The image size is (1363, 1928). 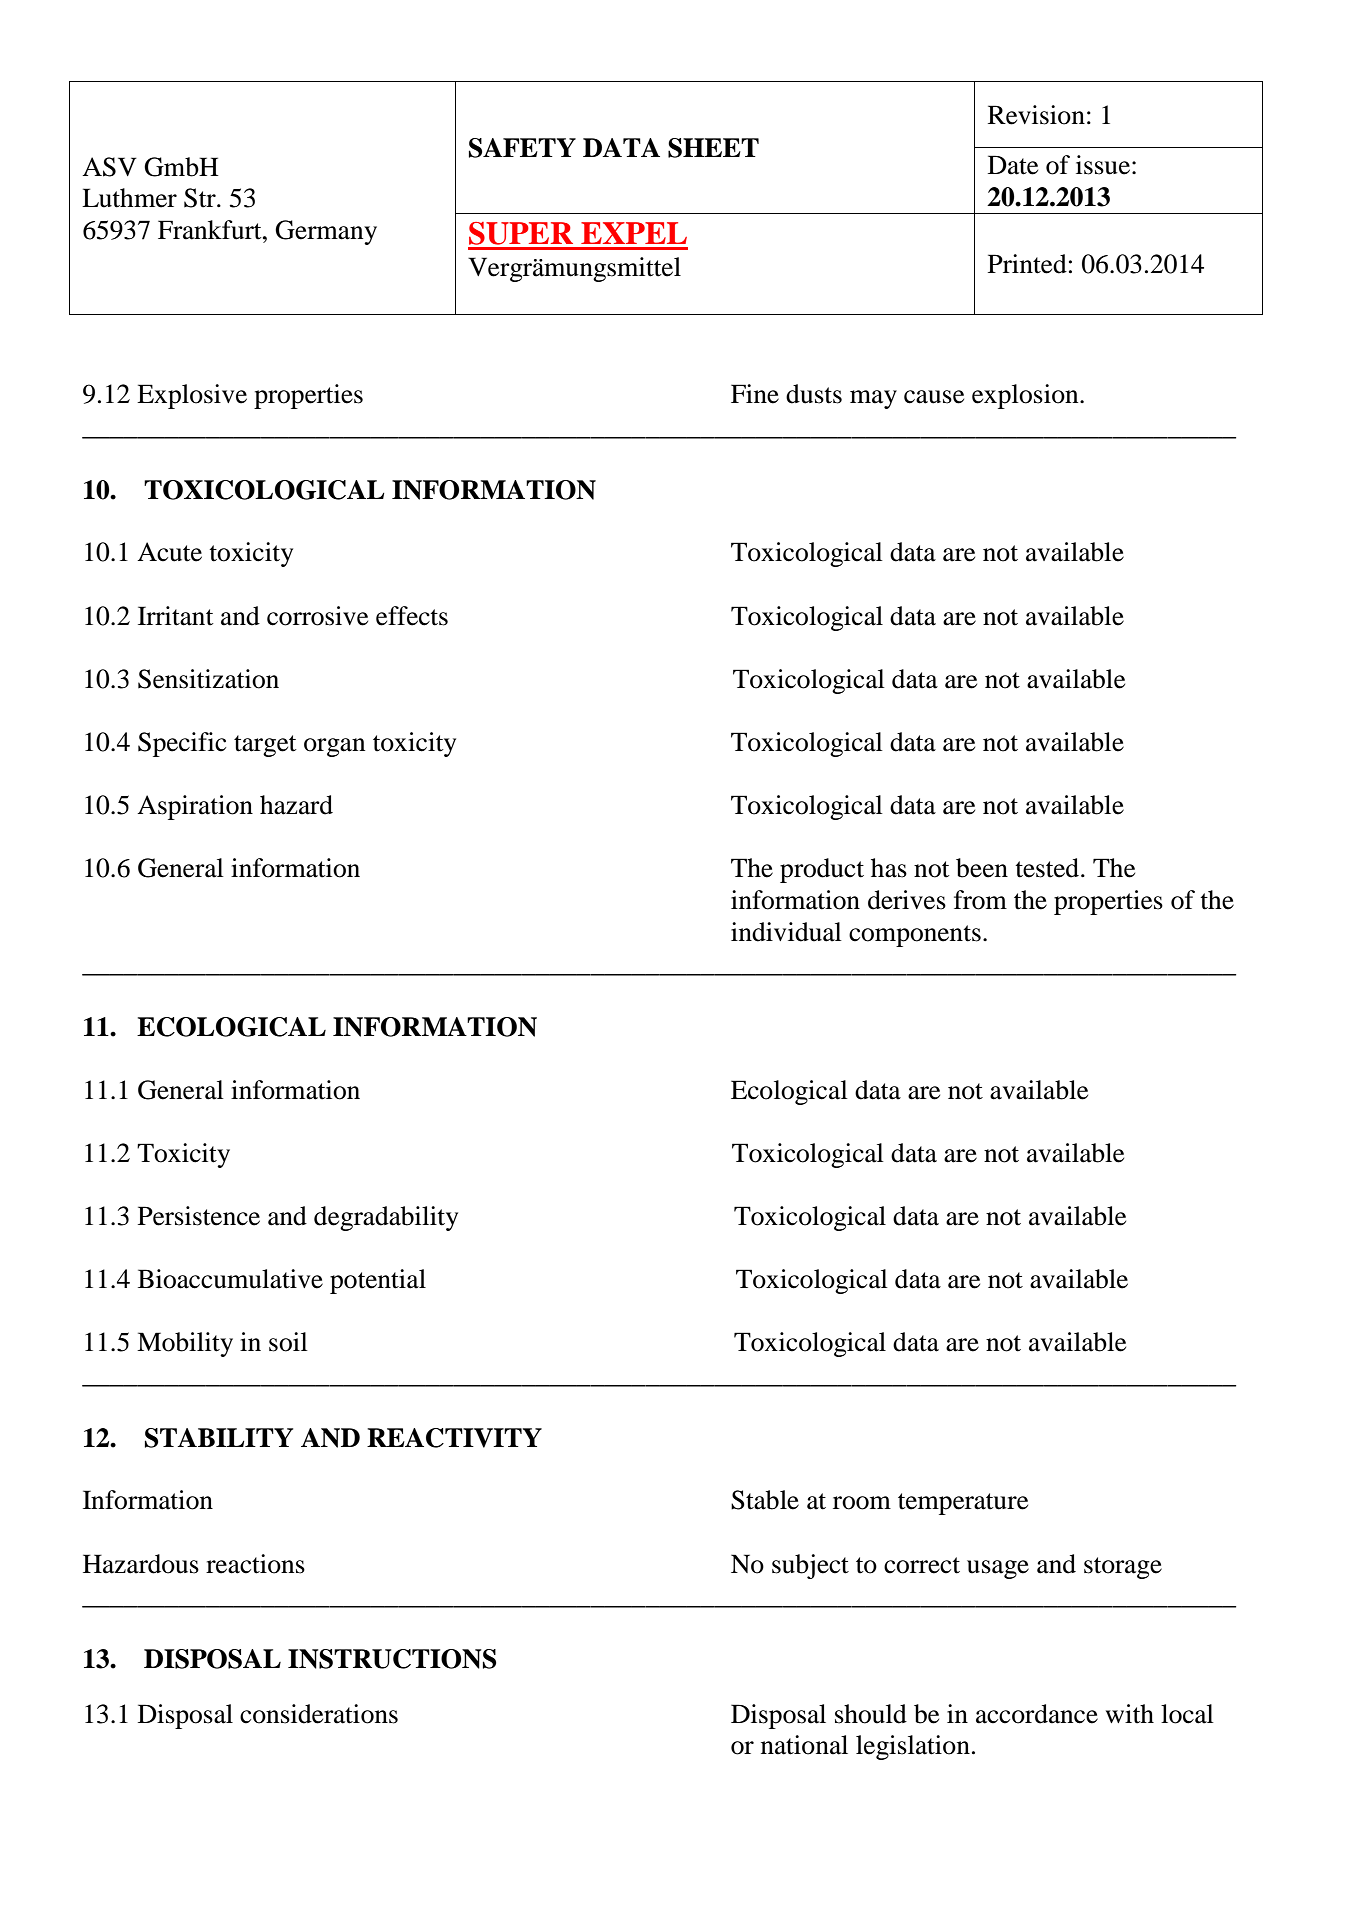 What do you see at coordinates (326, 232) in the screenshot?
I see `Germany` at bounding box center [326, 232].
